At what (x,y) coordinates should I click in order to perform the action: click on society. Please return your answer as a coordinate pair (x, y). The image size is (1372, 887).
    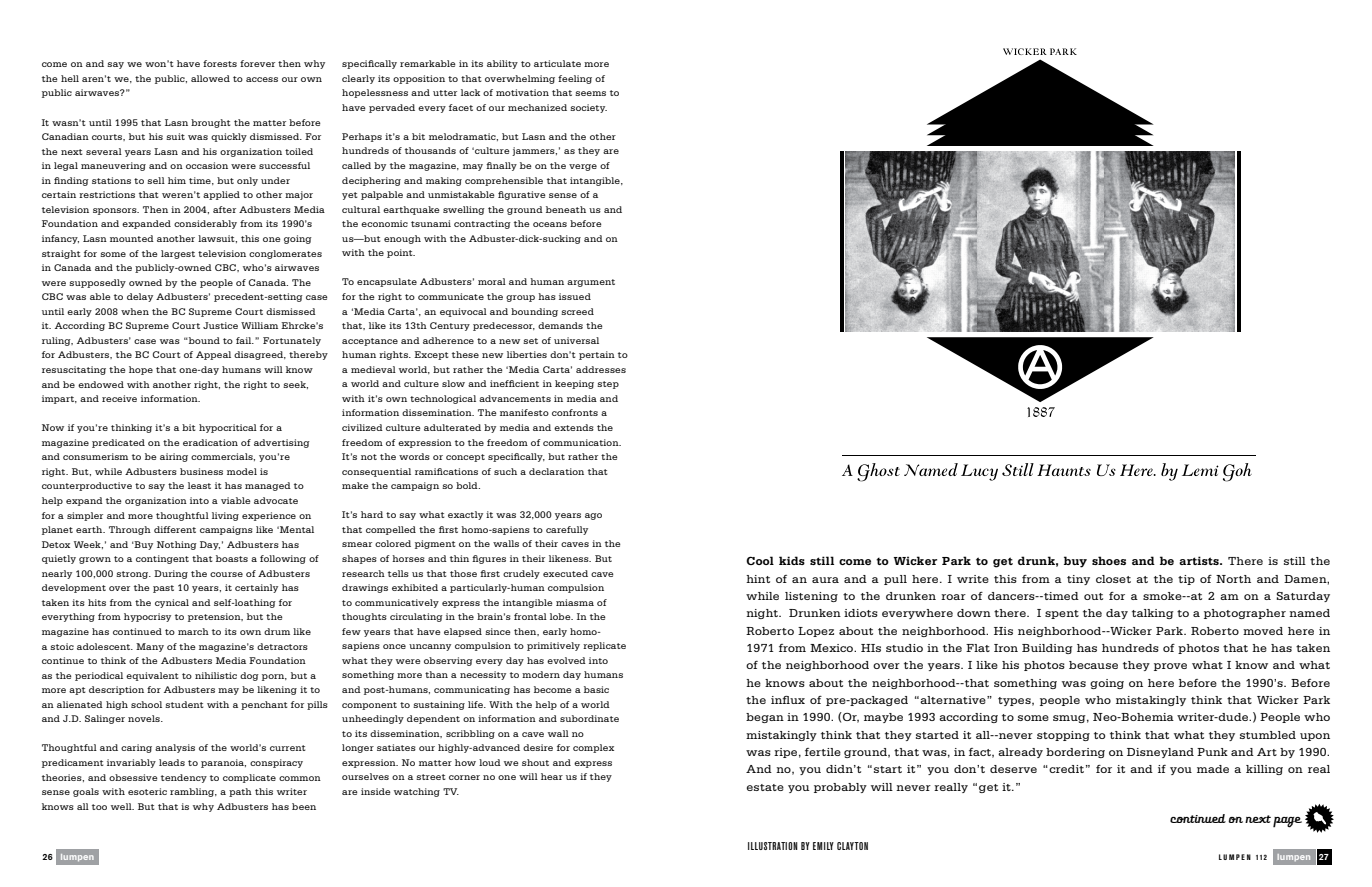
    Looking at the image, I should click on (588, 108).
